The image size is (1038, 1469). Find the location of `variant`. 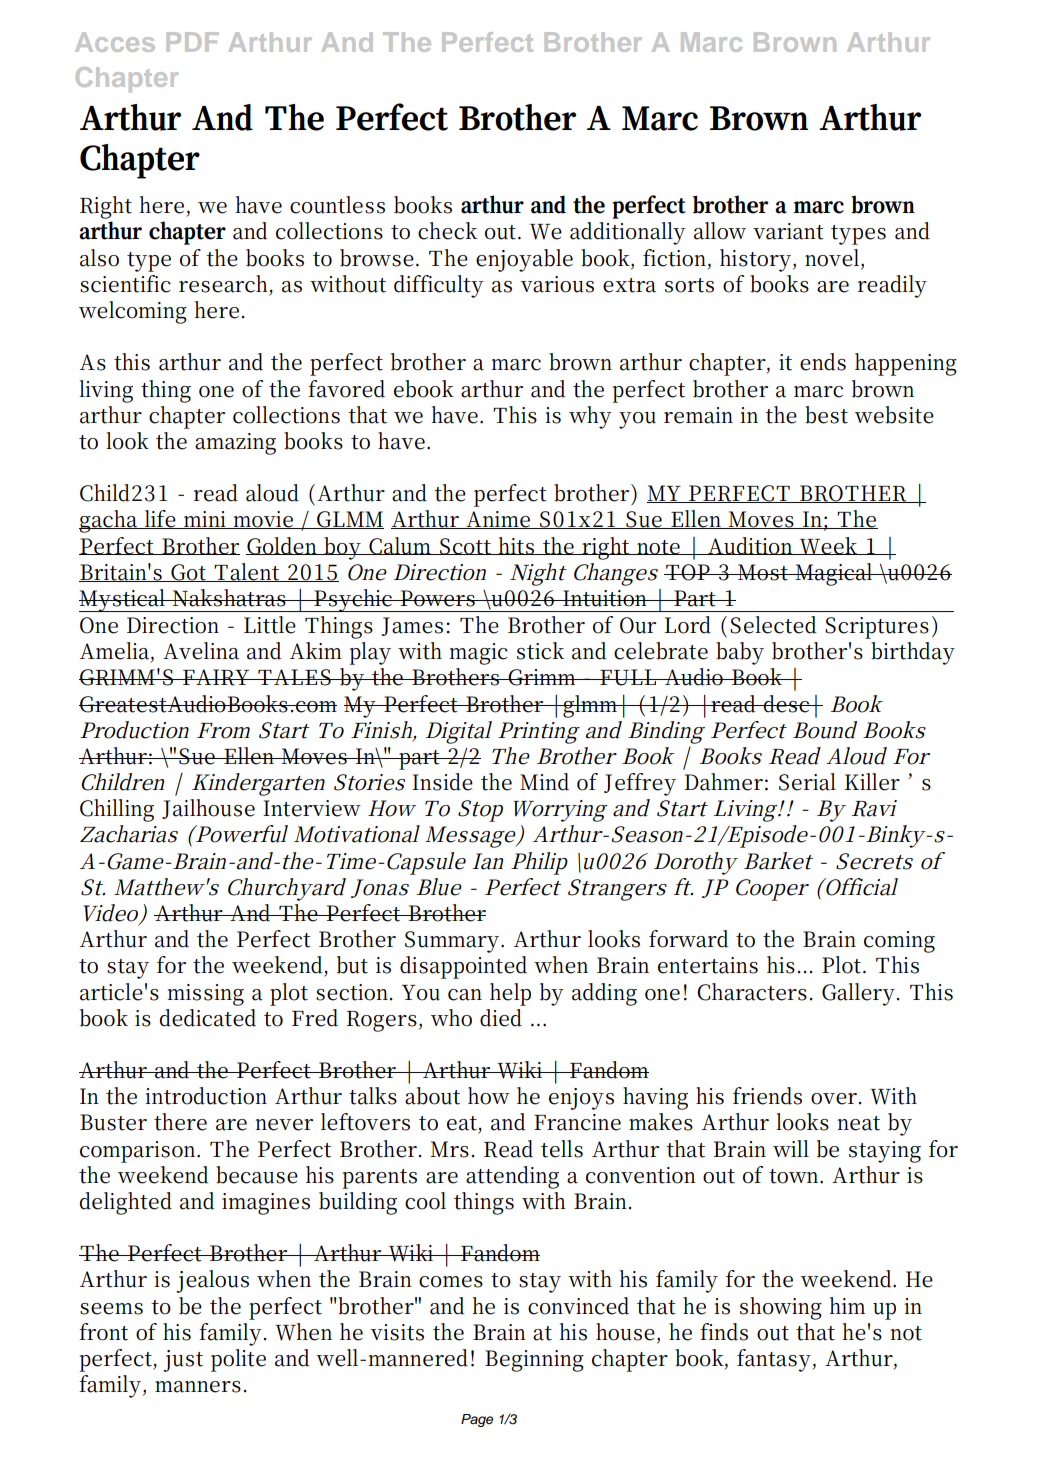

variant is located at coordinates (788, 231).
